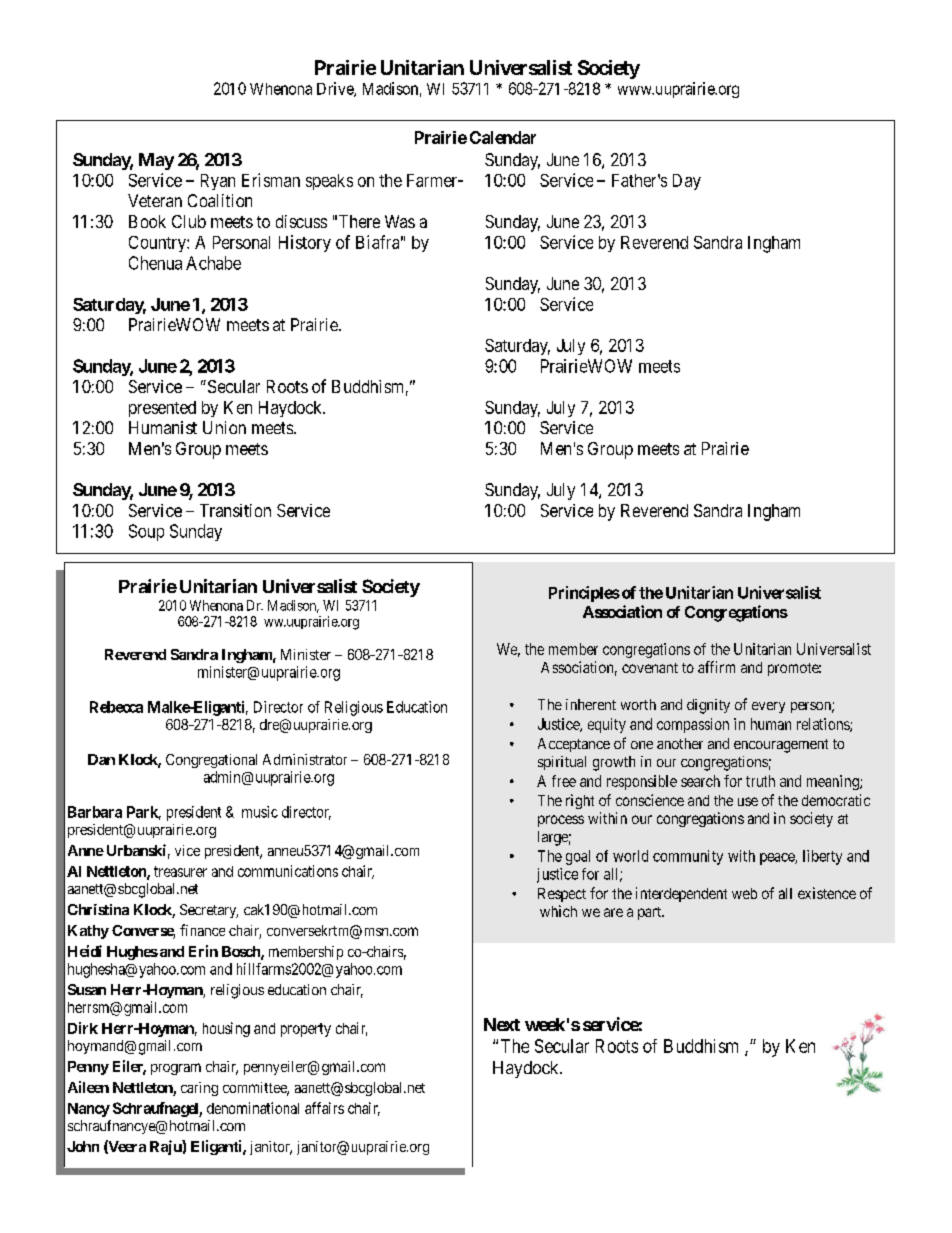 The height and width of the screenshot is (1233, 952). I want to click on truth, so click(760, 781).
